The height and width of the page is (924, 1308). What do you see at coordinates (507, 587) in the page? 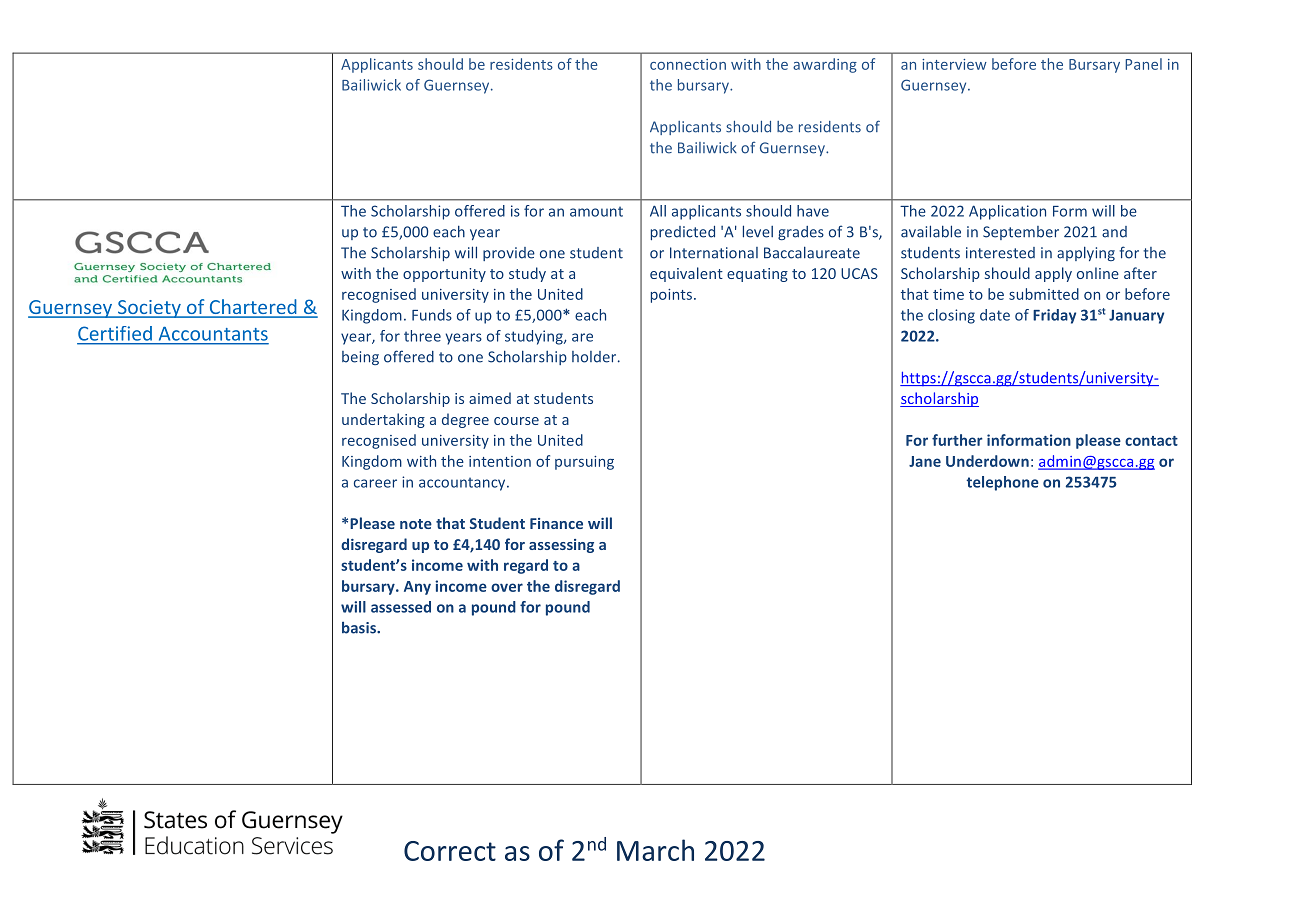
I see `over` at bounding box center [507, 587].
